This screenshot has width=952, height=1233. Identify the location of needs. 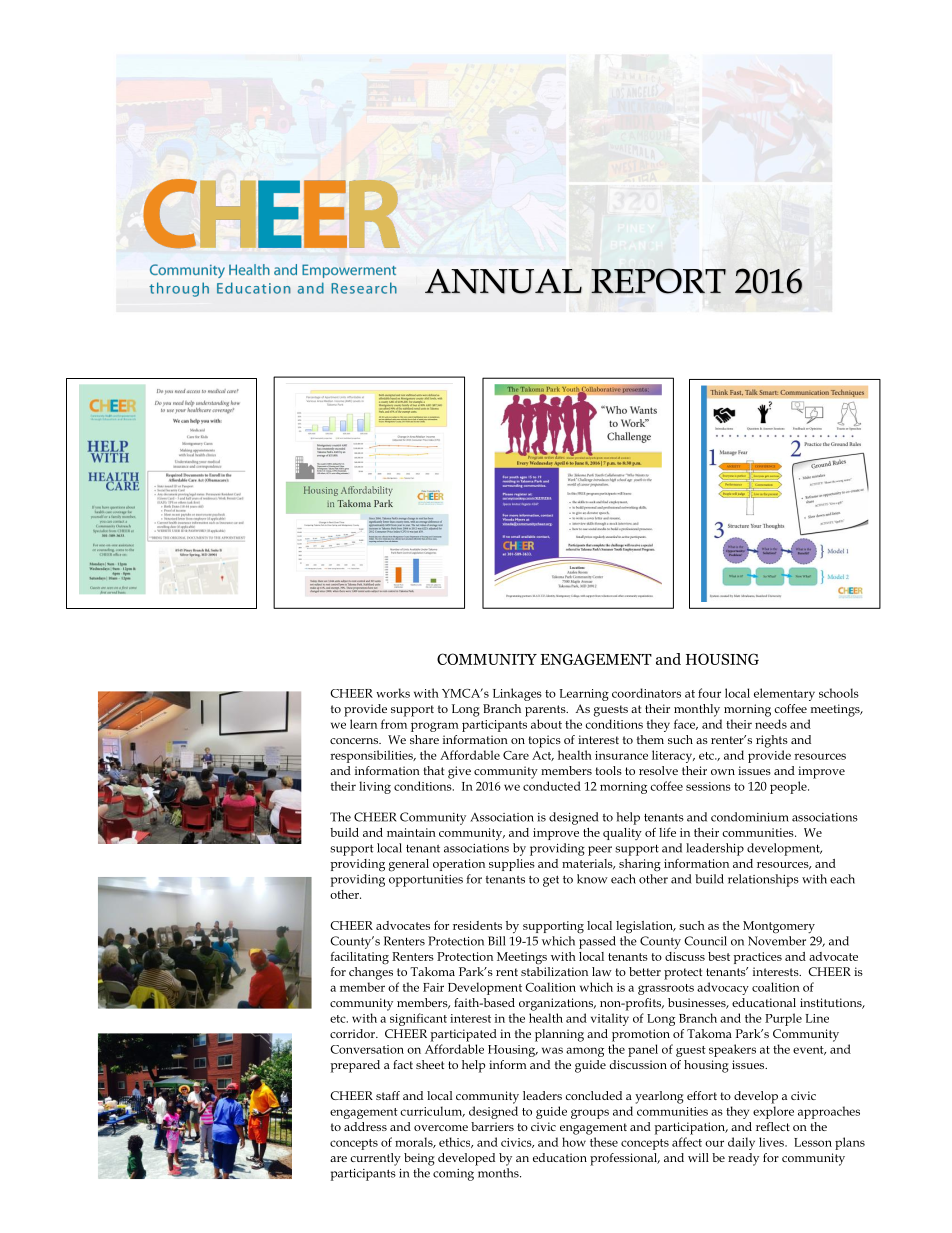
(771, 724).
